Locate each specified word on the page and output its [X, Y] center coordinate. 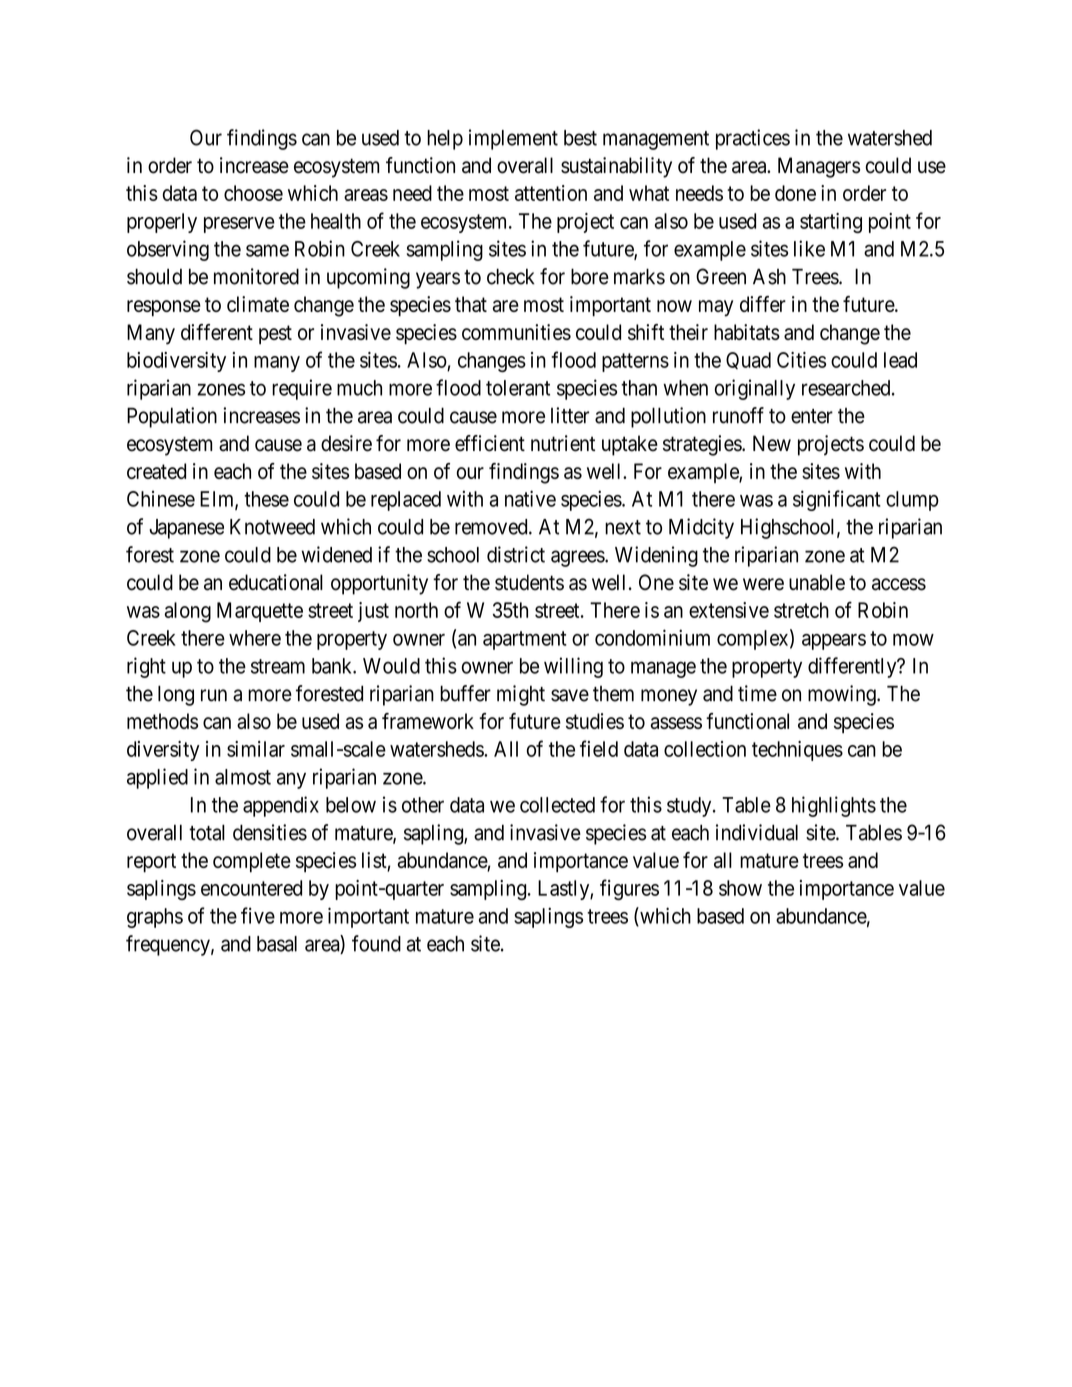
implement [513, 139]
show [740, 888]
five [258, 915]
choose [253, 193]
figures [629, 889]
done [795, 193]
